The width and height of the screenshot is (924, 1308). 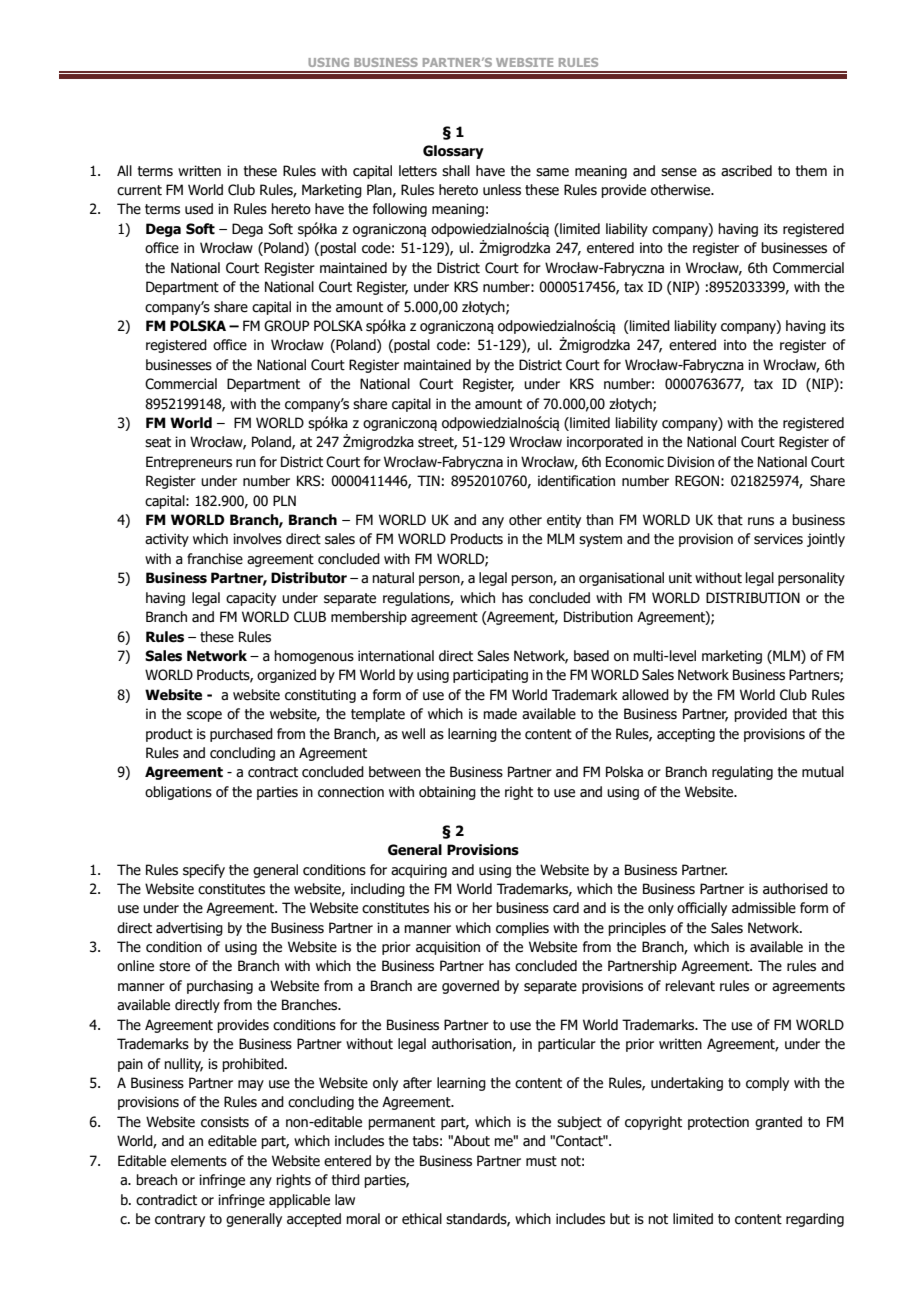 What do you see at coordinates (502, 190) in the screenshot?
I see `unless` at bounding box center [502, 190].
